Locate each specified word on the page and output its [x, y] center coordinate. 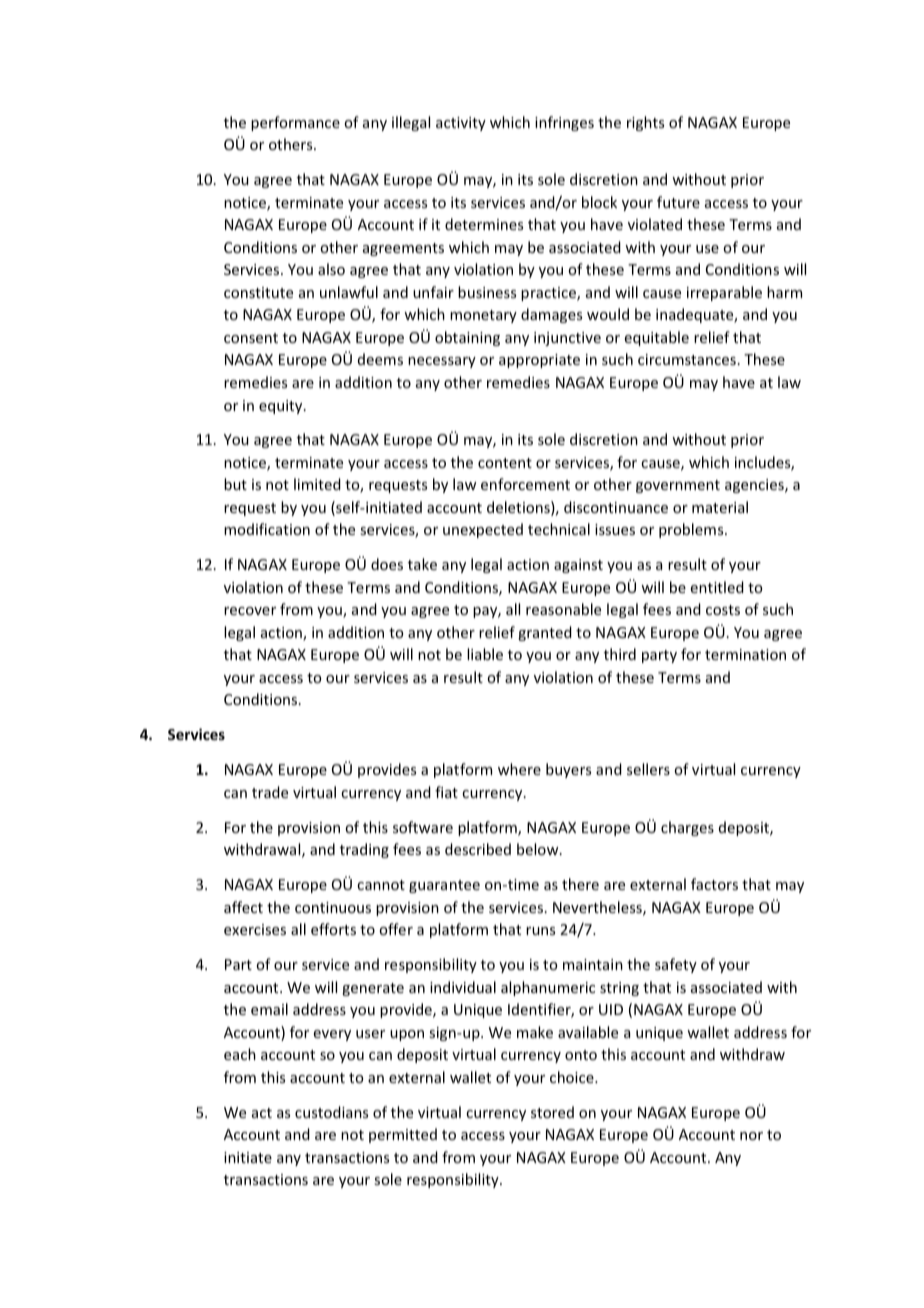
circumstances [687, 359]
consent [251, 338]
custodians [331, 1112]
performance [295, 123]
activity [461, 124]
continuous [333, 907]
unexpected [483, 530]
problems [692, 530]
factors [714, 884]
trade [270, 792]
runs [540, 931]
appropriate [539, 361]
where [519, 769]
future [678, 202]
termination [745, 654]
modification [267, 529]
